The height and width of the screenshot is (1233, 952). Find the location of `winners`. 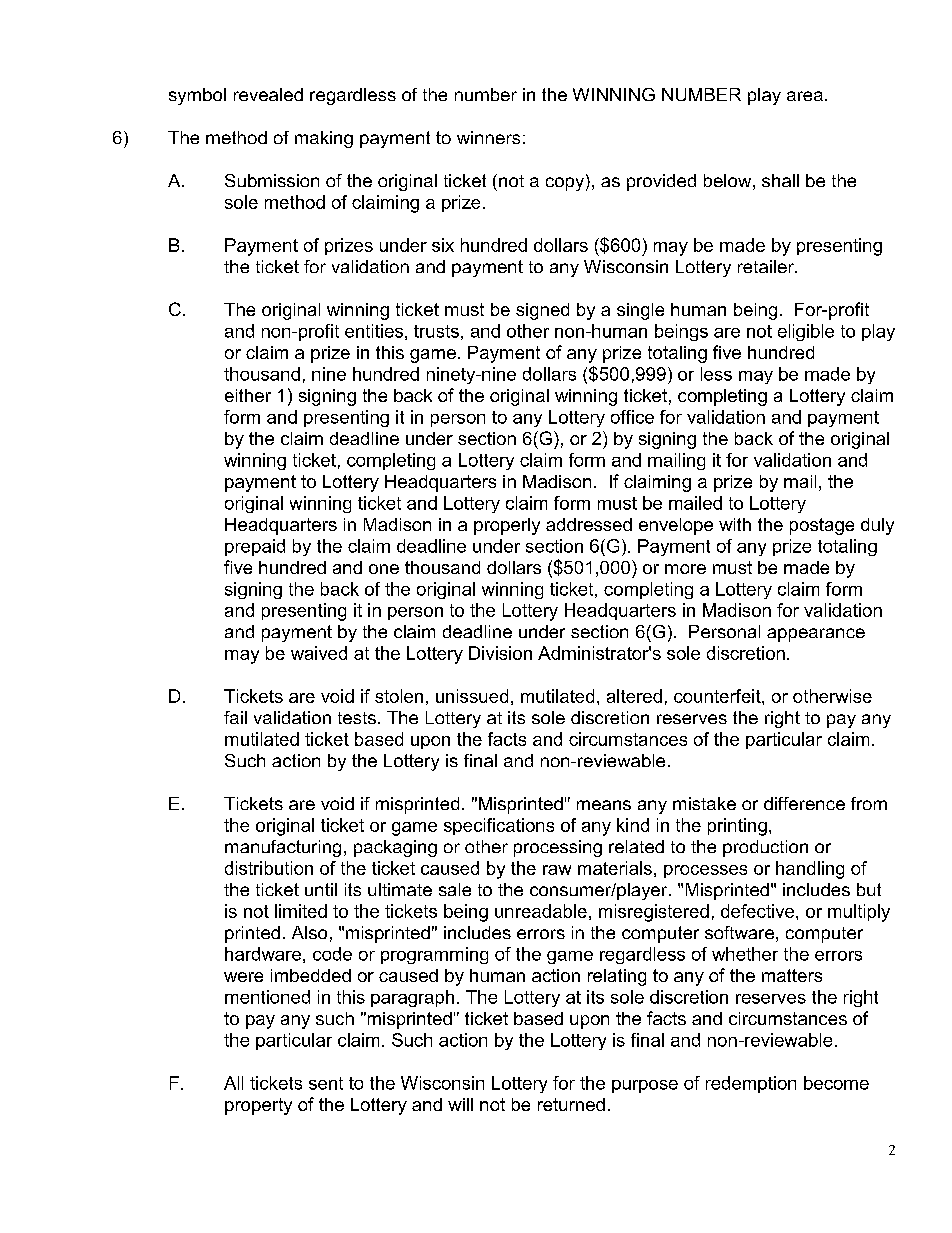

winners is located at coordinates (488, 137).
